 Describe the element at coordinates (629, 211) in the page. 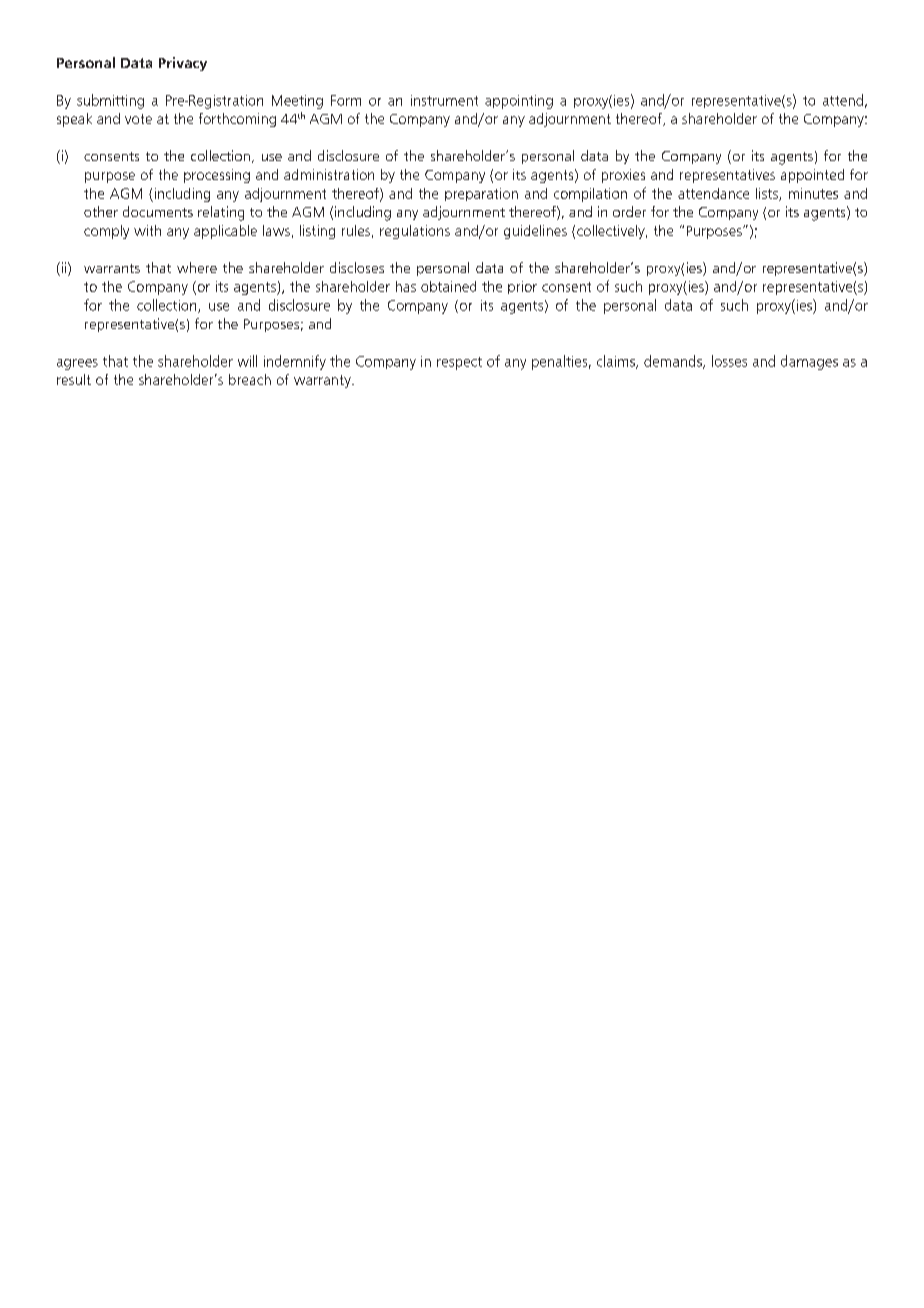

I see `order` at that location.
